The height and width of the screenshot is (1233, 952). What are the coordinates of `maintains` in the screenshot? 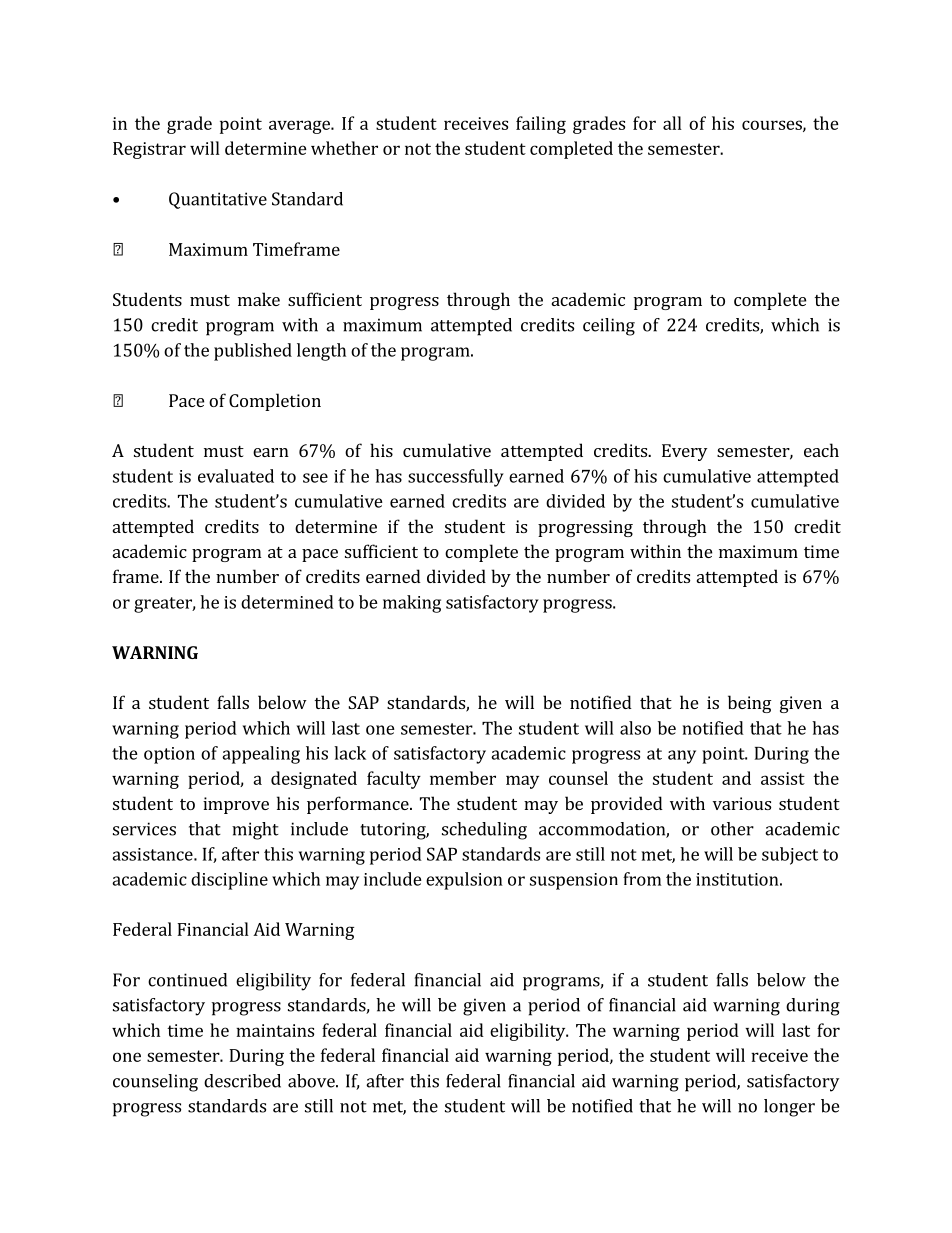 It's located at (275, 1030).
